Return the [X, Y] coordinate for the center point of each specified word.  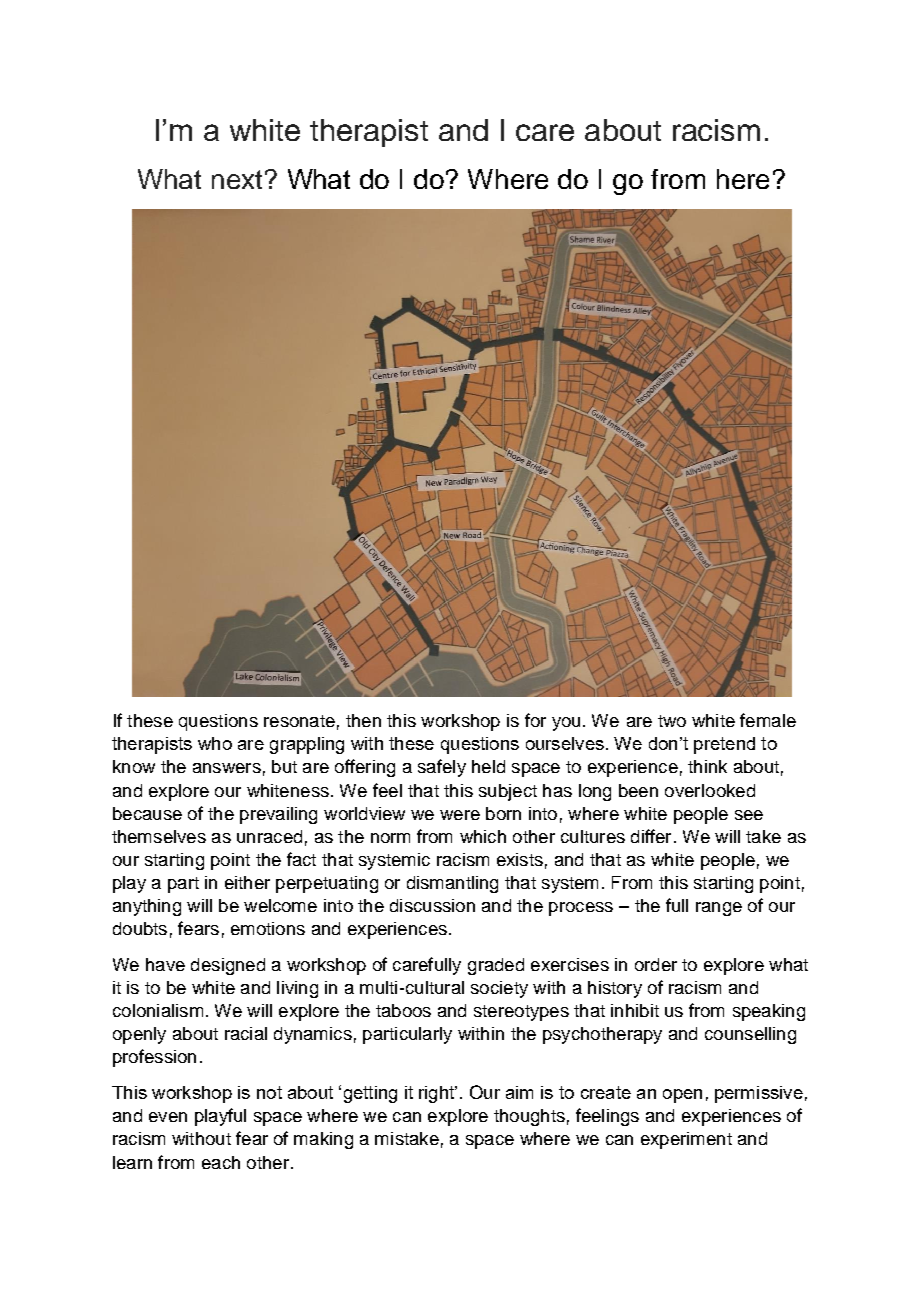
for [535, 720]
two [672, 721]
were [460, 815]
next [237, 179]
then [363, 720]
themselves [159, 836]
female [768, 720]
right [438, 1094]
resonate [299, 721]
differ [651, 836]
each [221, 1162]
